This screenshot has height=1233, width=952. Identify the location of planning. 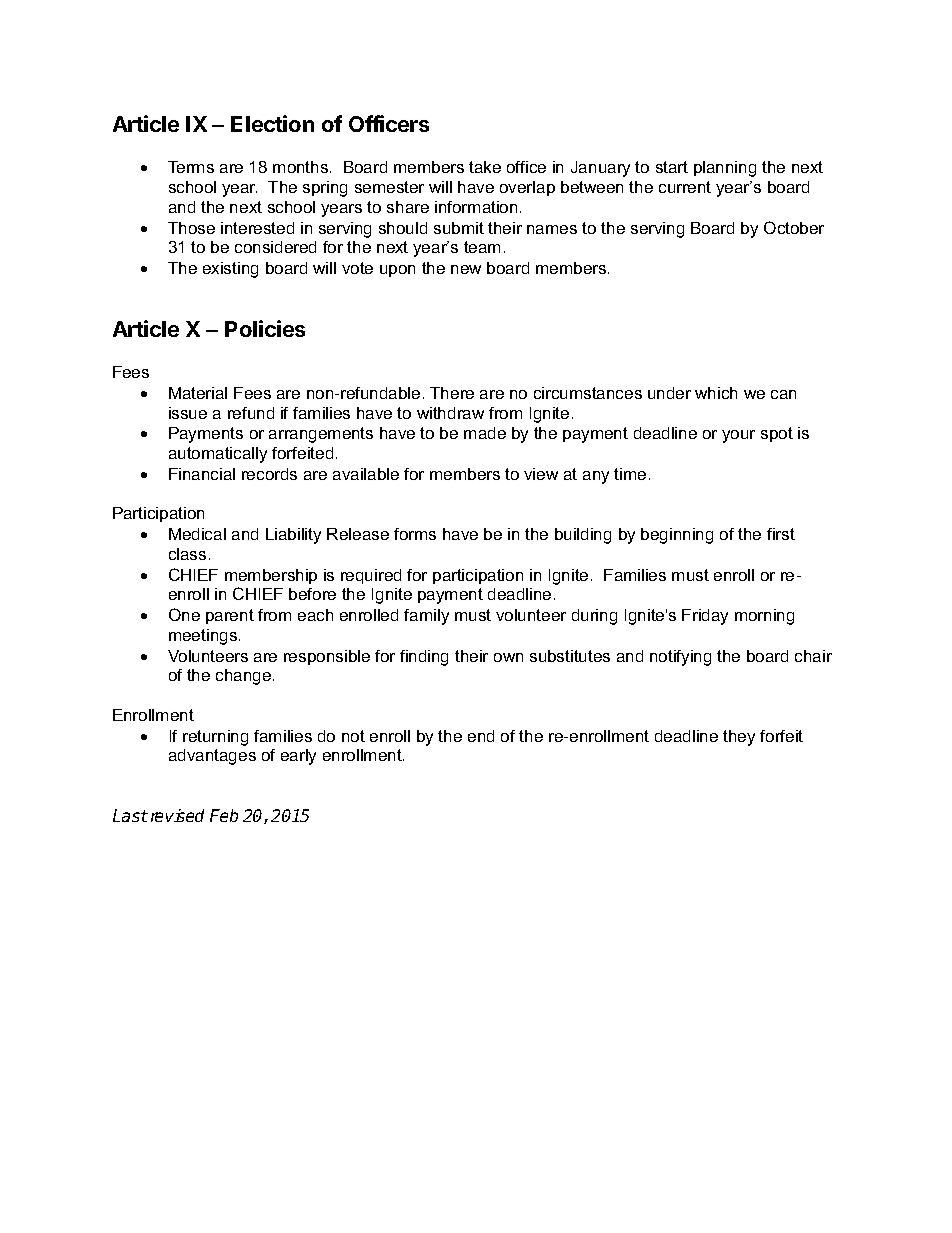
(725, 169).
